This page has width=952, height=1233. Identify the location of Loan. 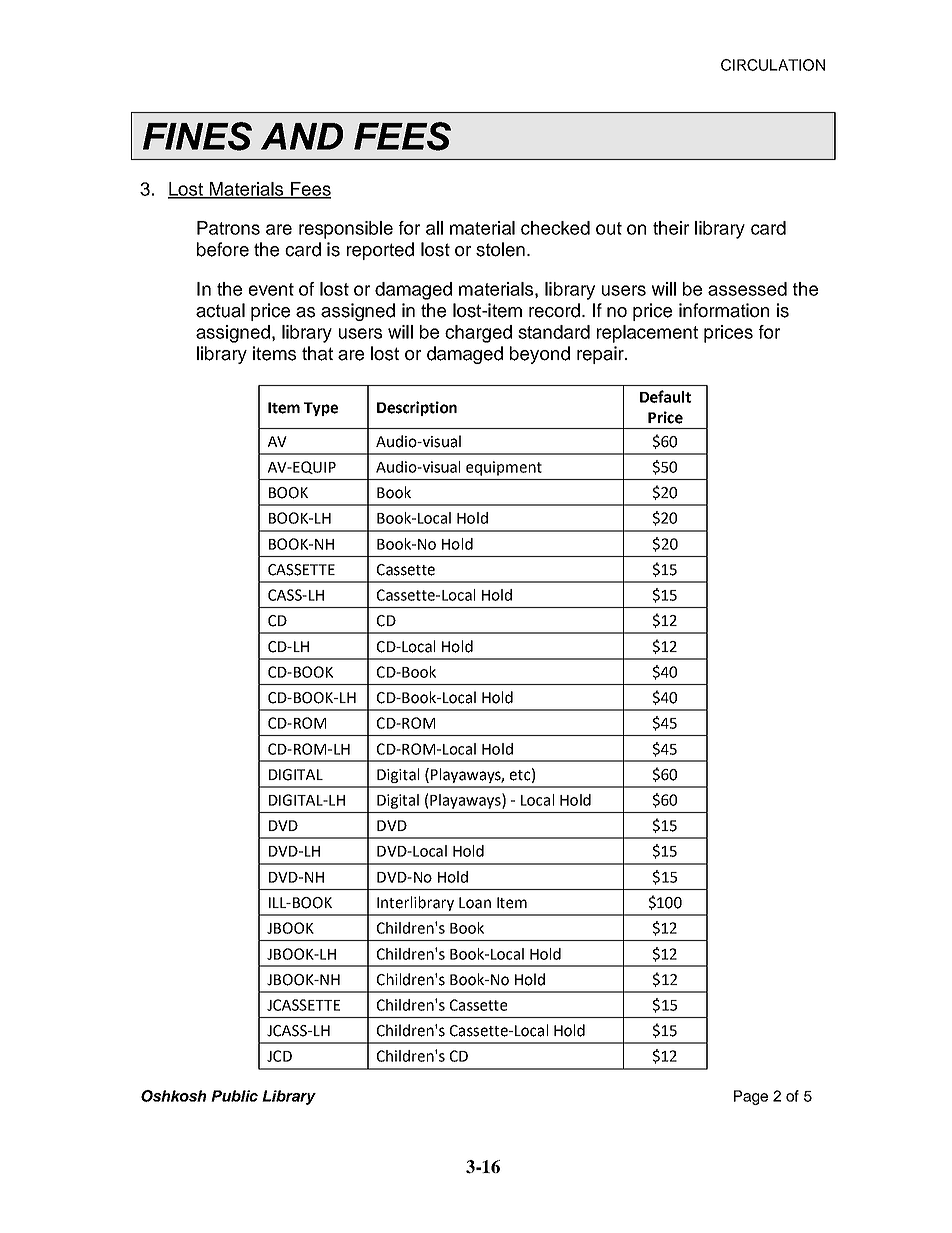
(475, 903).
